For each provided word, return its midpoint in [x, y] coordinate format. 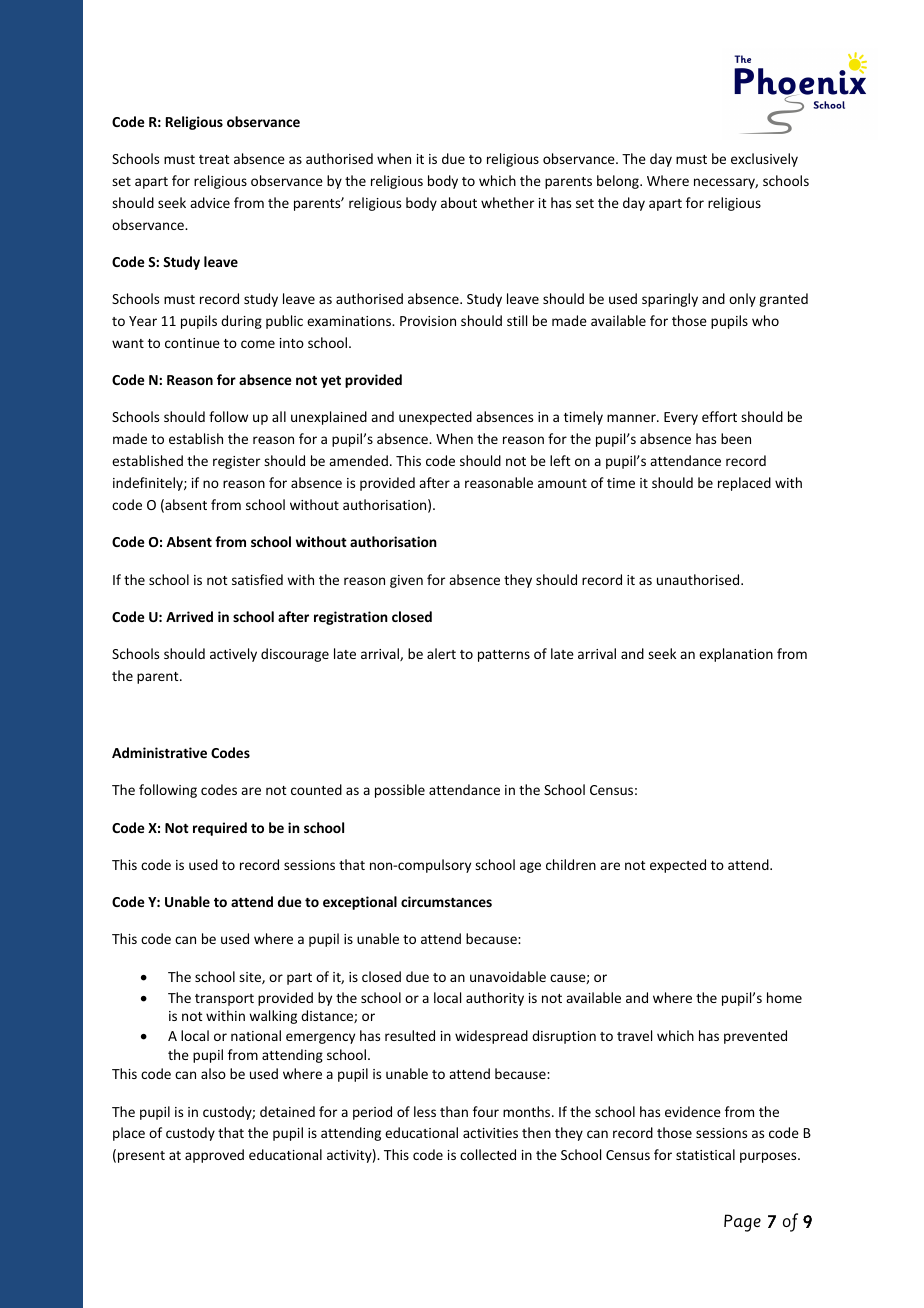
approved [214, 1156]
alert [441, 653]
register [236, 462]
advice [210, 202]
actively [233, 655]
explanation [736, 655]
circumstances [446, 901]
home [784, 997]
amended [358, 460]
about [459, 202]
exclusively [764, 160]
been [736, 438]
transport [224, 1000]
